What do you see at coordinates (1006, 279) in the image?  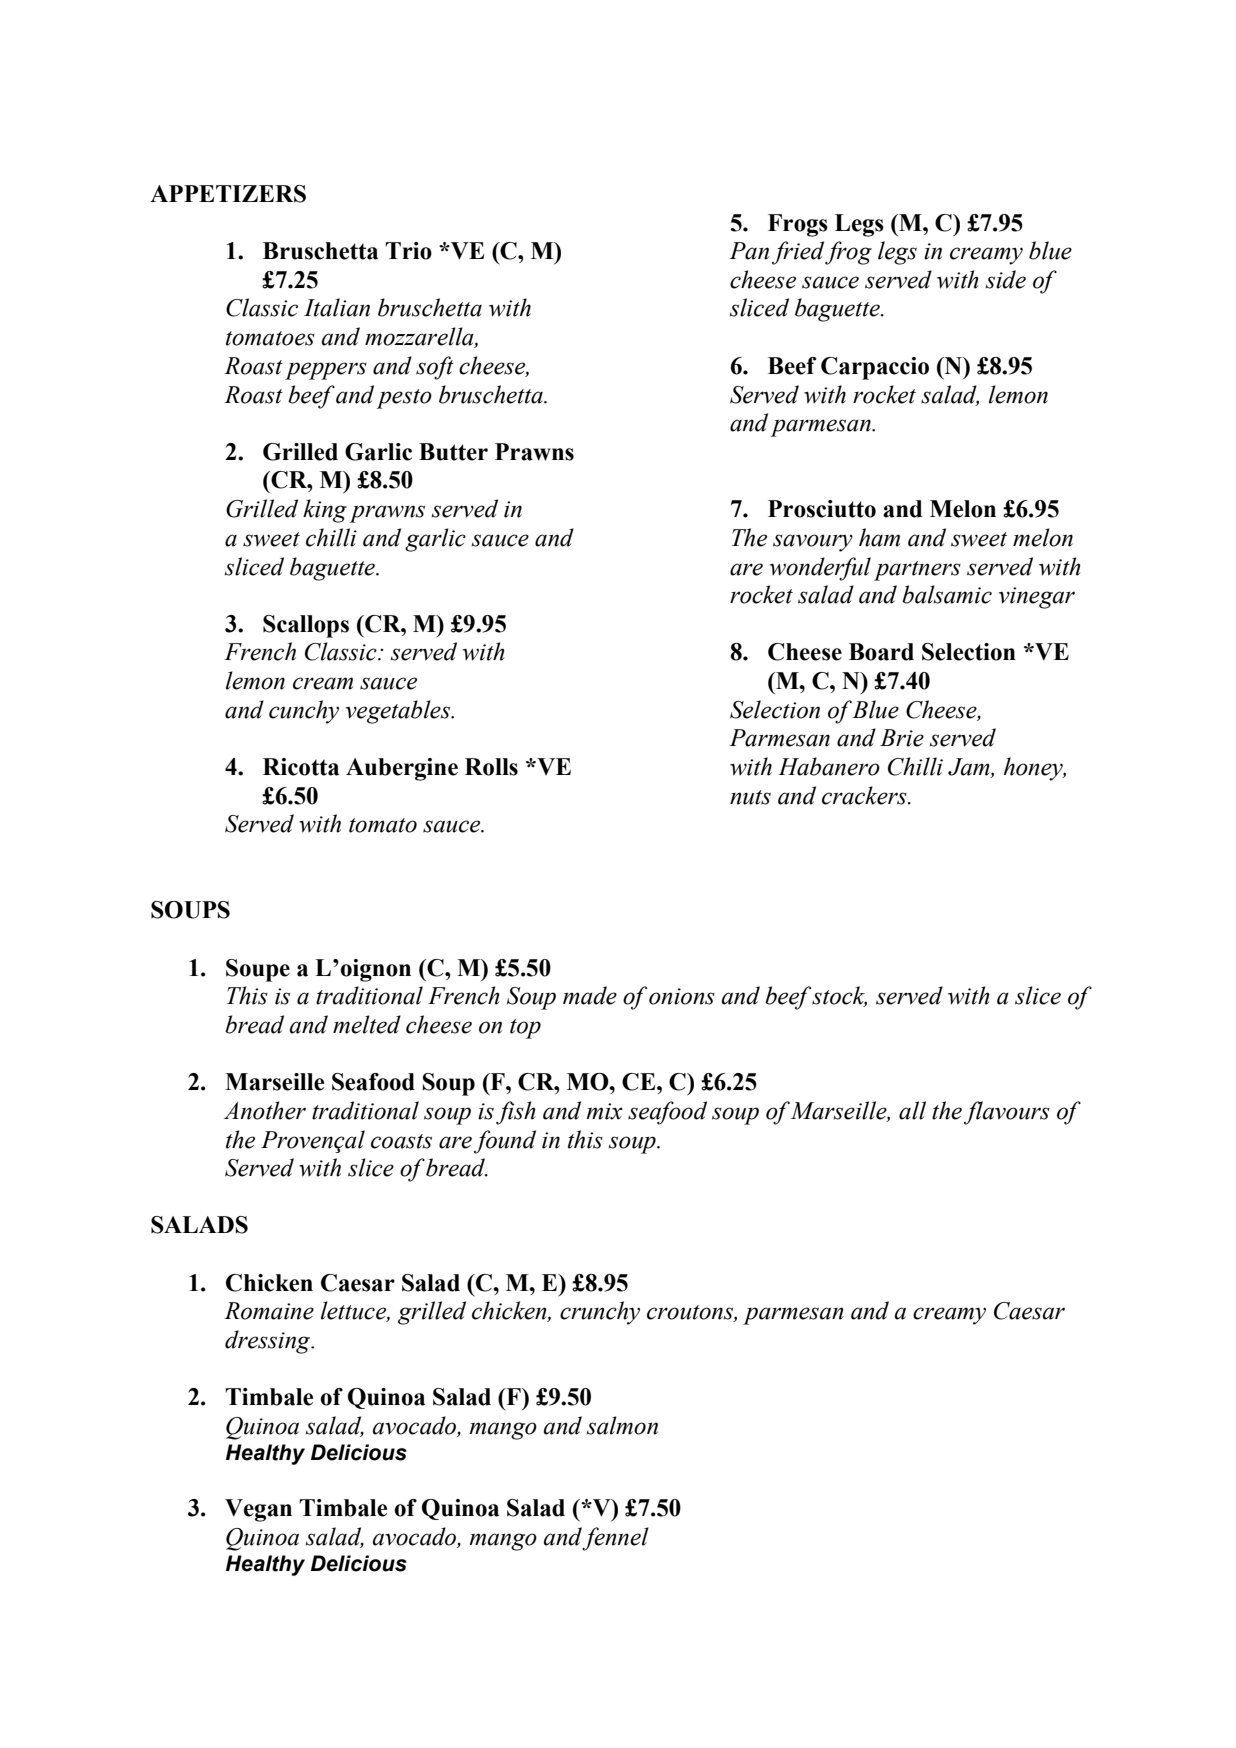 I see `side` at bounding box center [1006, 279].
